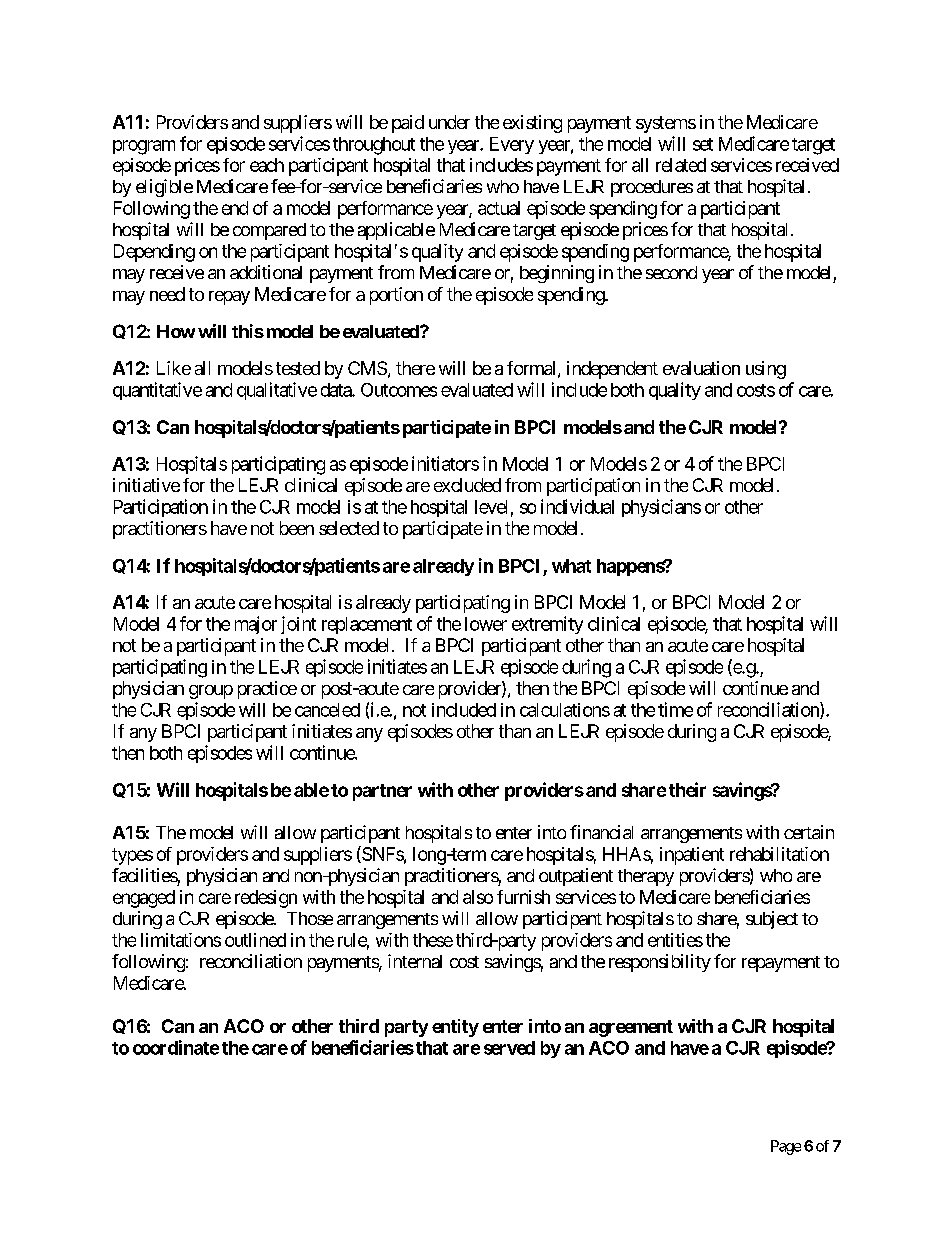 The width and height of the screenshot is (952, 1233). What do you see at coordinates (486, 624) in the screenshot?
I see `lower` at bounding box center [486, 624].
